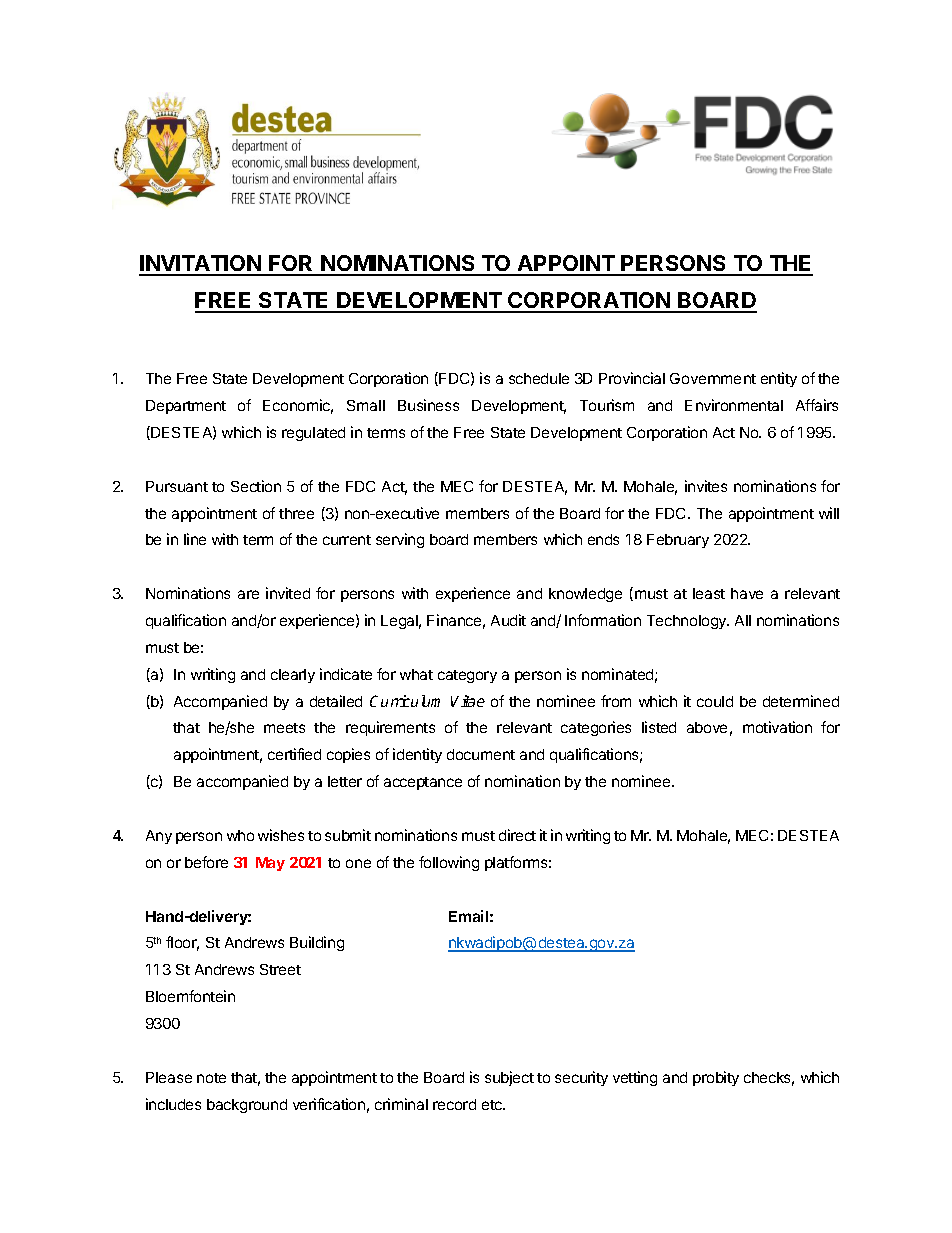 This screenshot has height=1233, width=952. What do you see at coordinates (186, 407) in the screenshot?
I see `Department` at bounding box center [186, 407].
